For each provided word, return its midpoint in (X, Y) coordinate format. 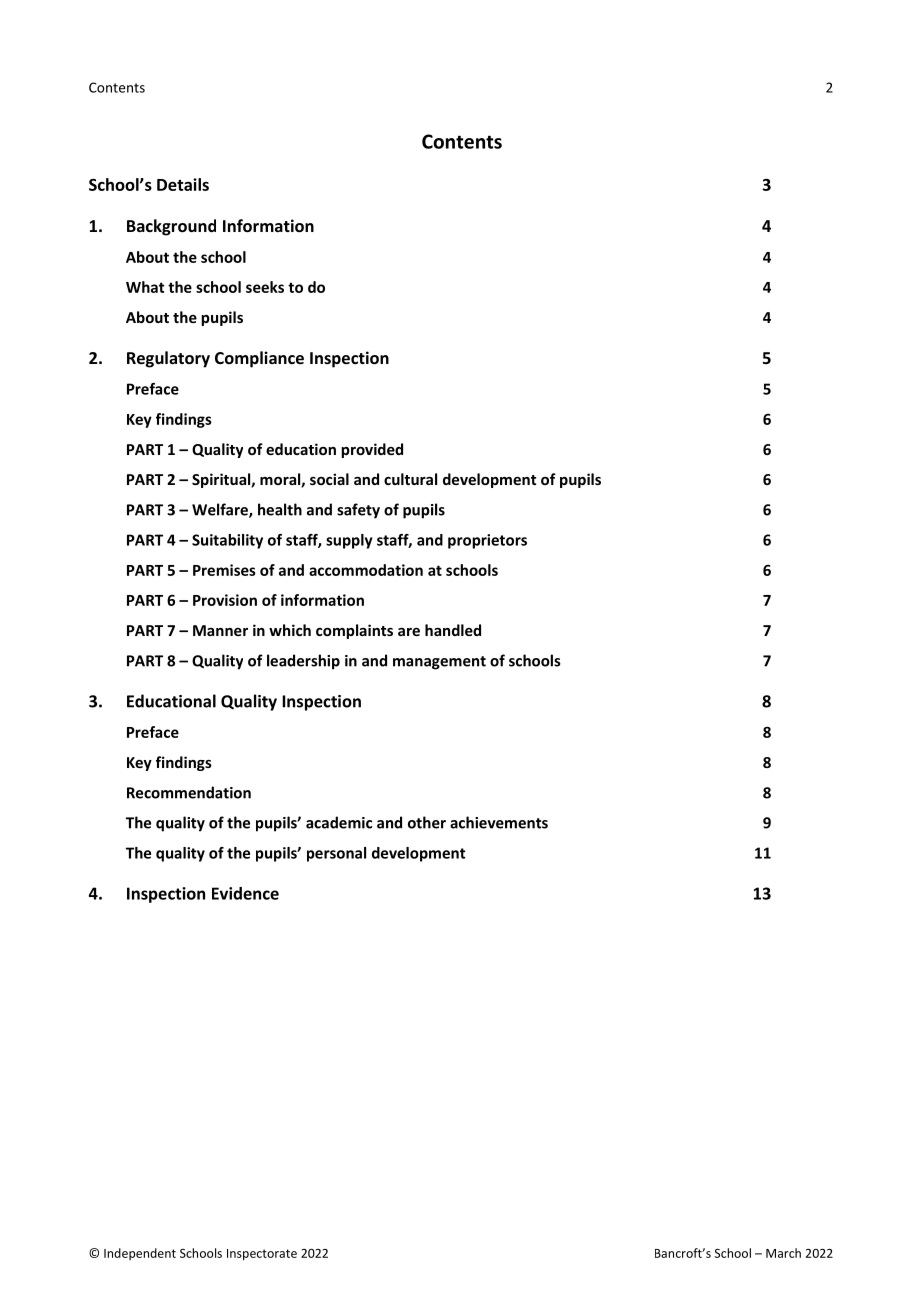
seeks (265, 287)
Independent (140, 1254)
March (783, 1253)
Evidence (245, 893)
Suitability (227, 541)
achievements (499, 822)
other (427, 822)
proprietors (487, 541)
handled (453, 630)
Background (171, 227)
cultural (410, 479)
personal (336, 854)
